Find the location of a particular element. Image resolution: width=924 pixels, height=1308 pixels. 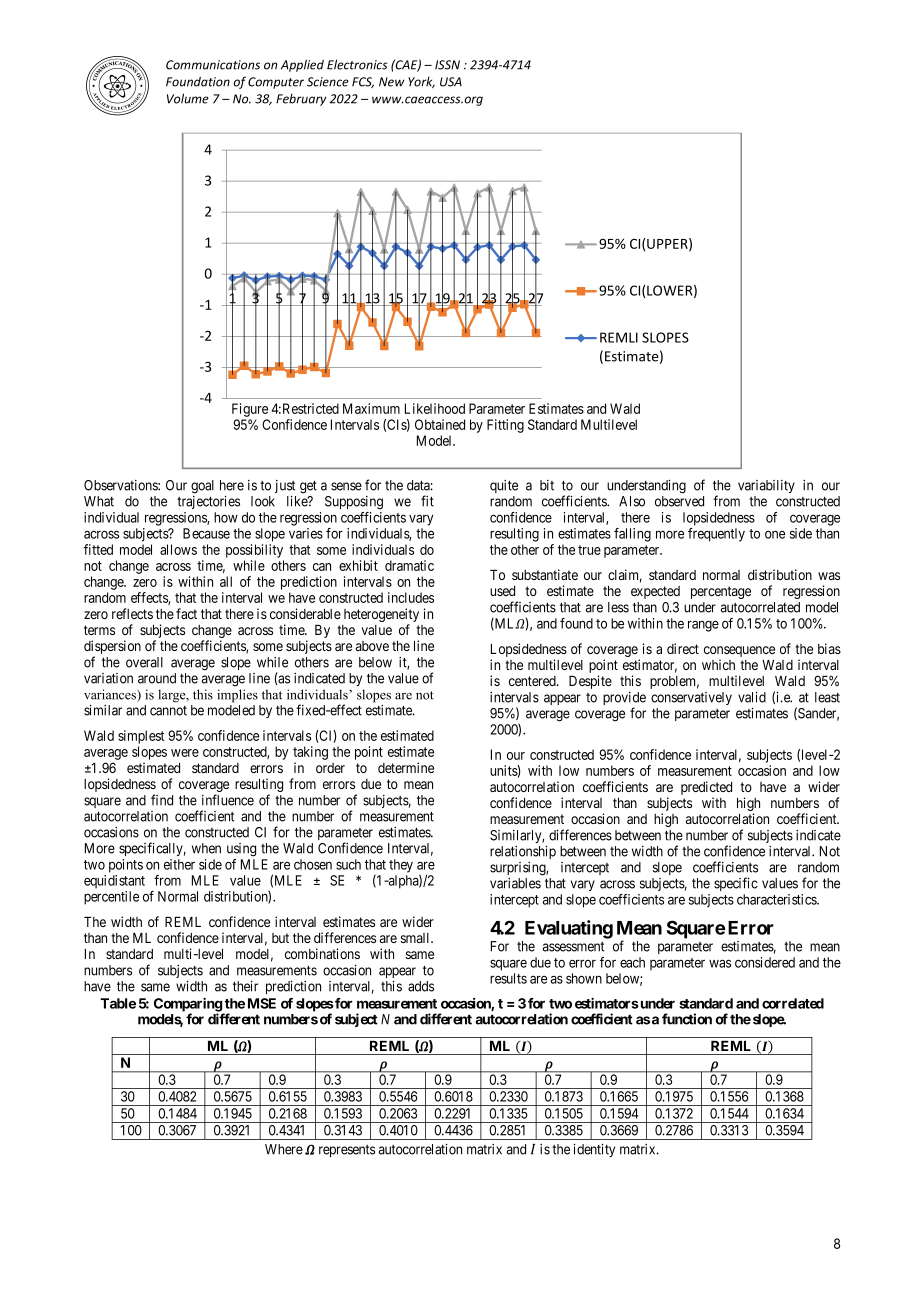

determine is located at coordinates (406, 767).
